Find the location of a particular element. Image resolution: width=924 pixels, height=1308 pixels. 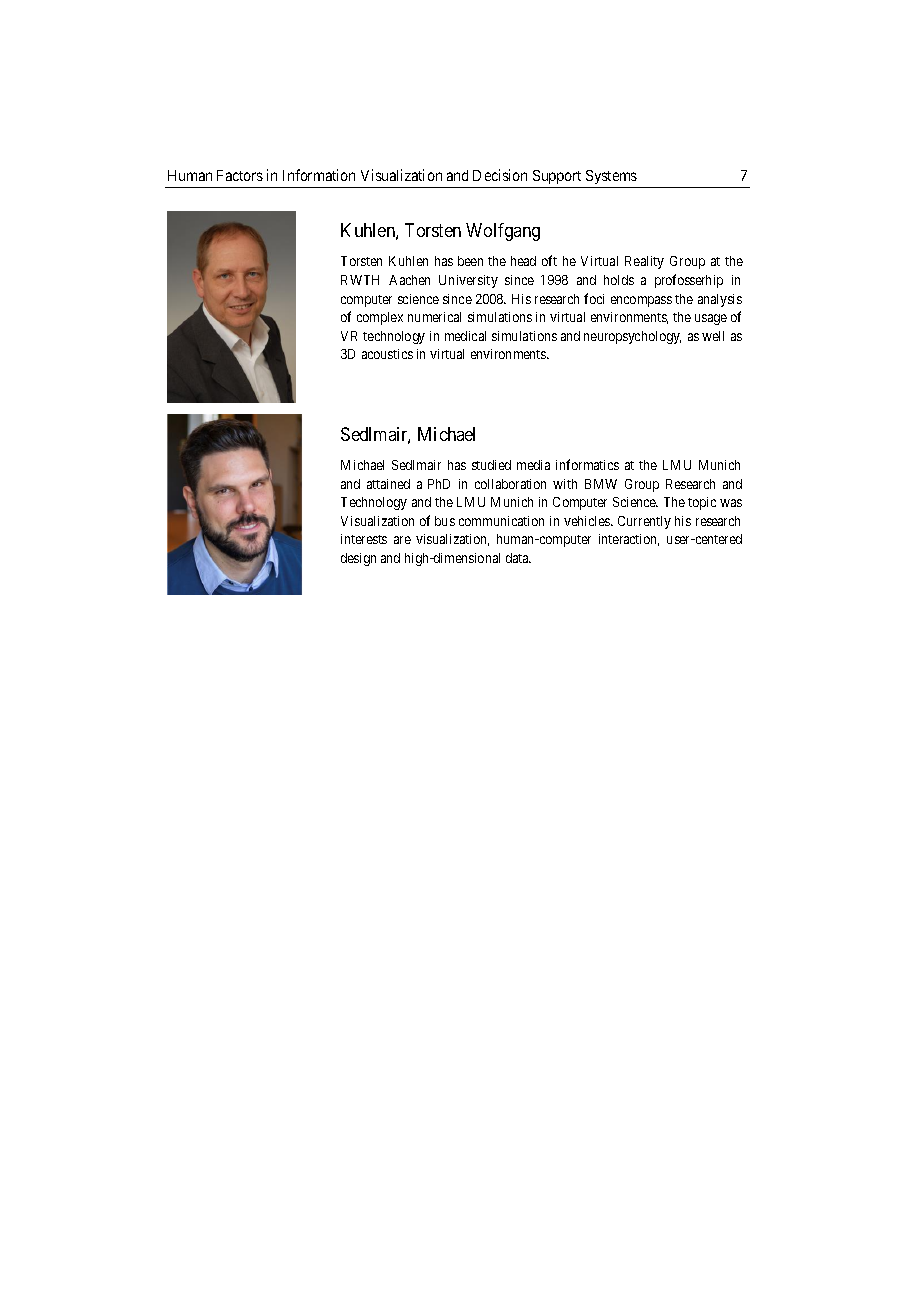

Systems is located at coordinates (611, 177).
